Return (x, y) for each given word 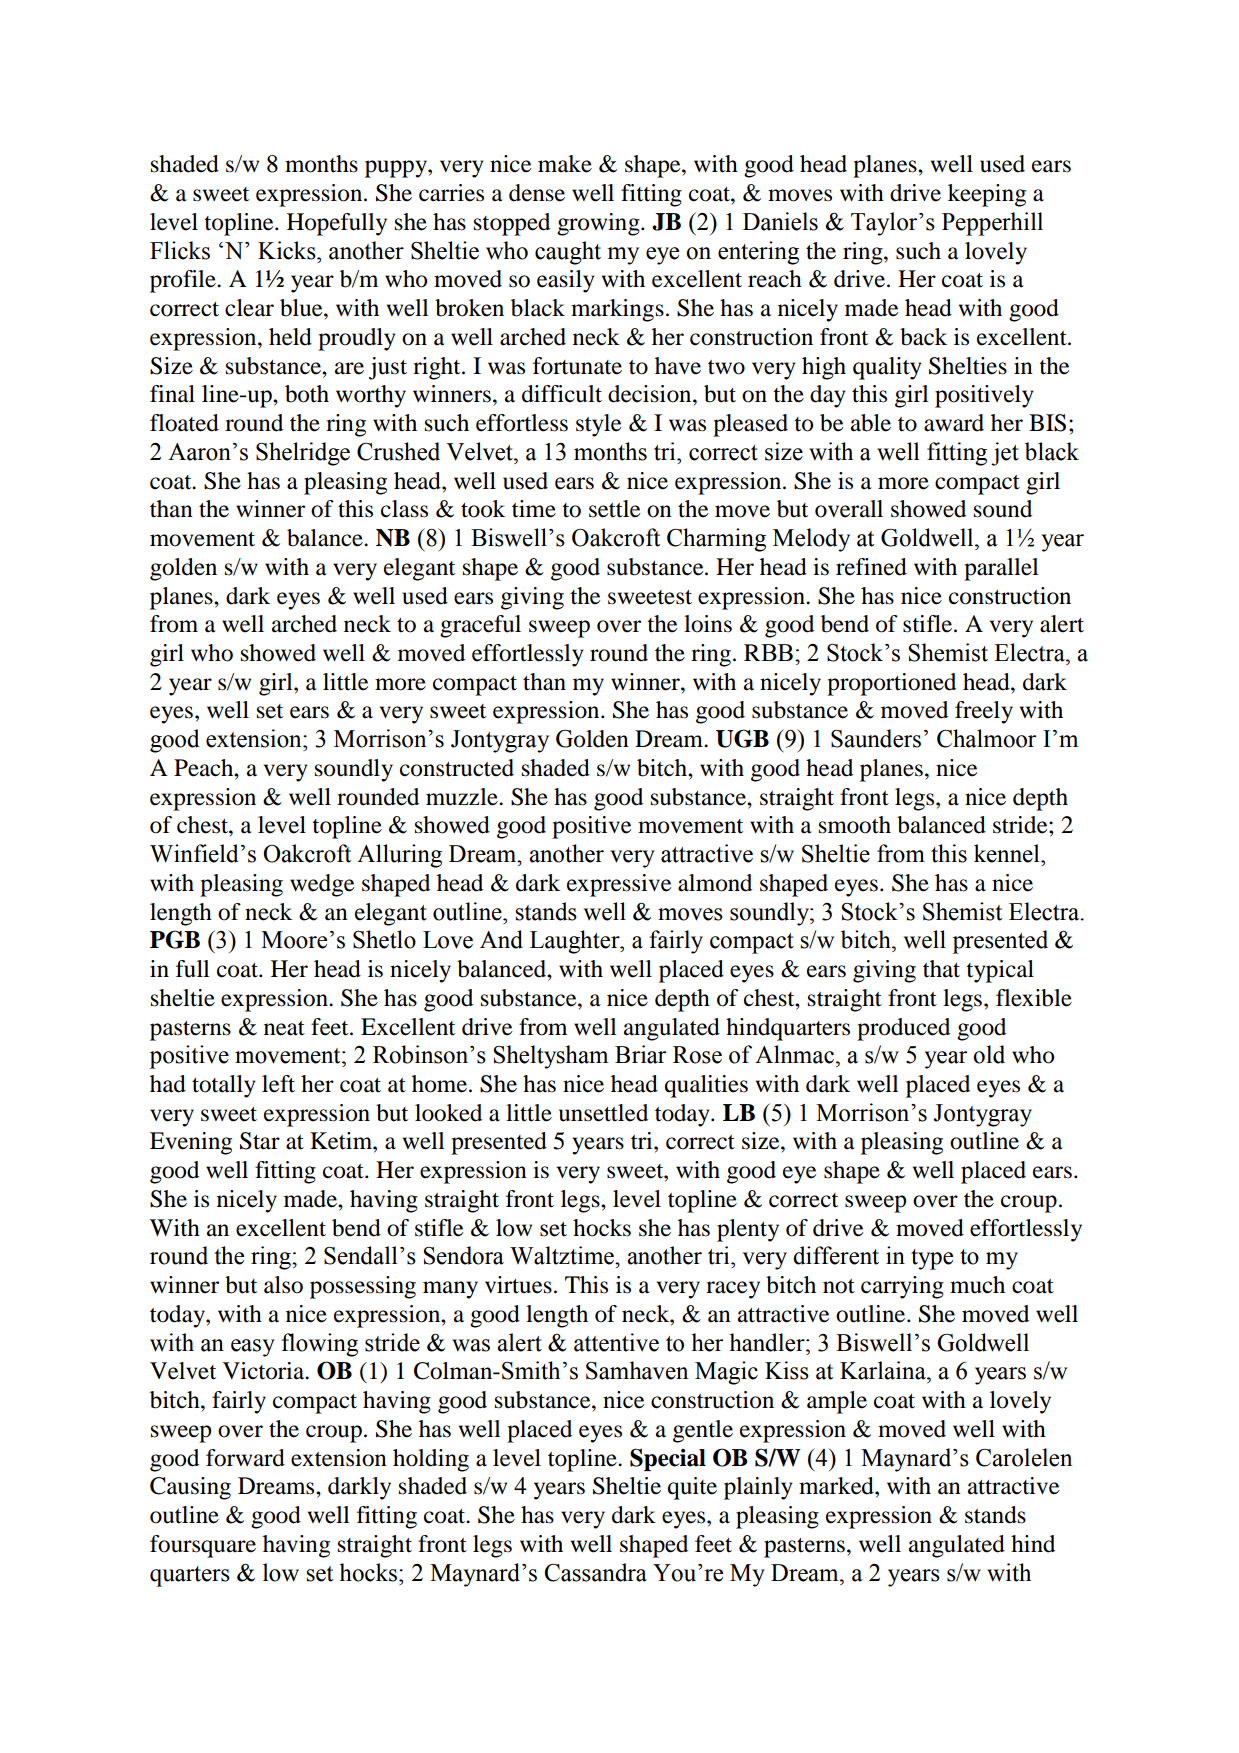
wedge (322, 885)
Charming (716, 540)
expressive (619, 885)
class (404, 509)
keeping (987, 195)
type (932, 1259)
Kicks (288, 250)
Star (260, 1141)
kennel (1008, 853)
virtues (518, 1285)
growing (599, 224)
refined (871, 567)
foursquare (203, 1546)
